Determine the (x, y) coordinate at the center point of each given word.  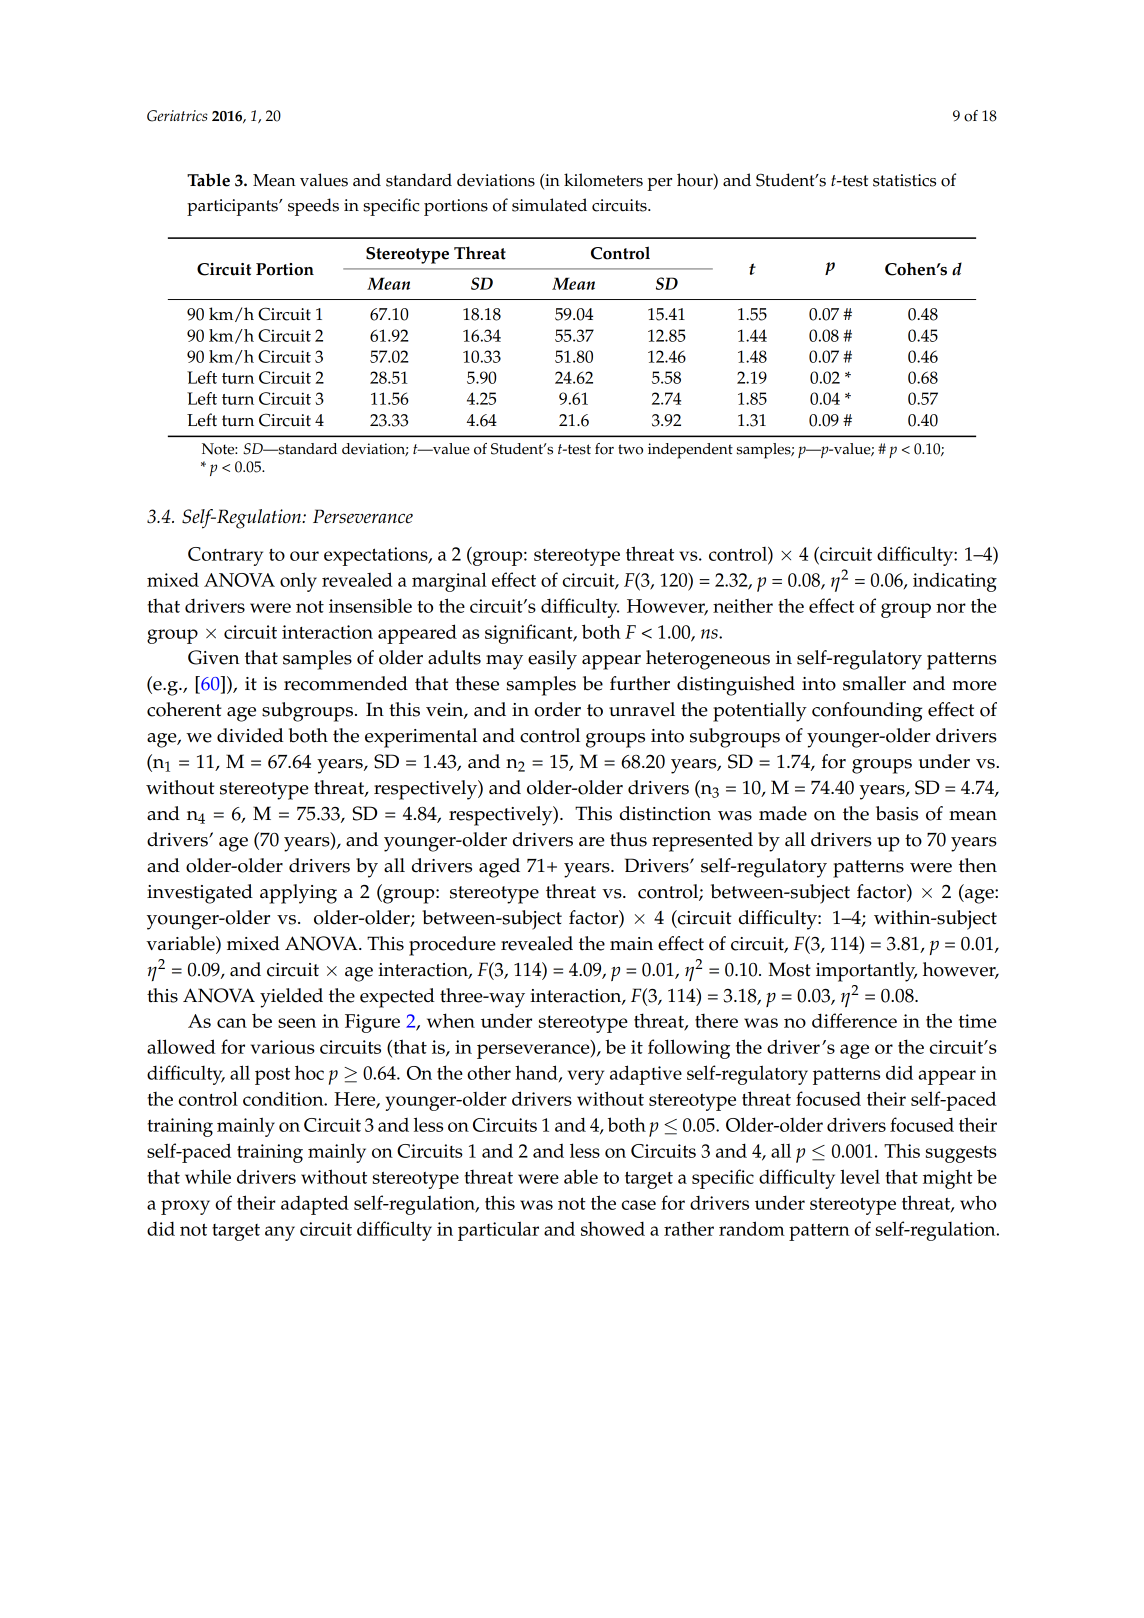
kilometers (603, 180)
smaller (874, 683)
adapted (315, 1205)
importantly (866, 972)
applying (298, 894)
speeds (313, 207)
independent (690, 451)
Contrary (225, 556)
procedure (452, 946)
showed (613, 1228)
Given (214, 657)
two (630, 449)
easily (552, 660)
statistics (904, 180)
